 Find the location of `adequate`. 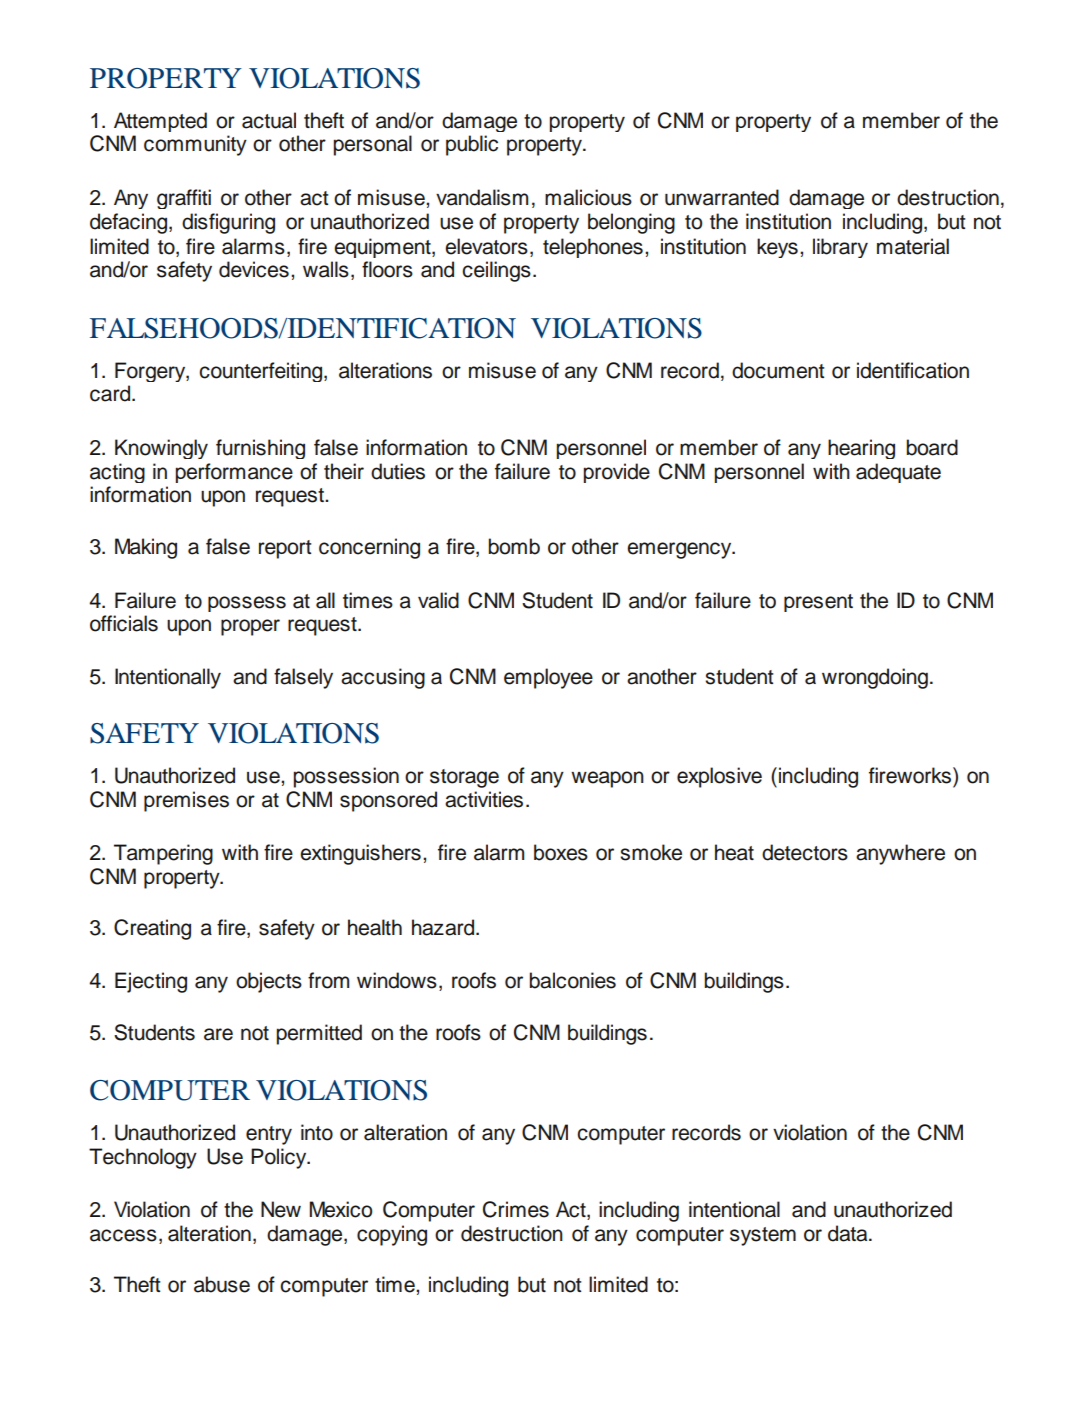

adequate is located at coordinates (898, 473).
